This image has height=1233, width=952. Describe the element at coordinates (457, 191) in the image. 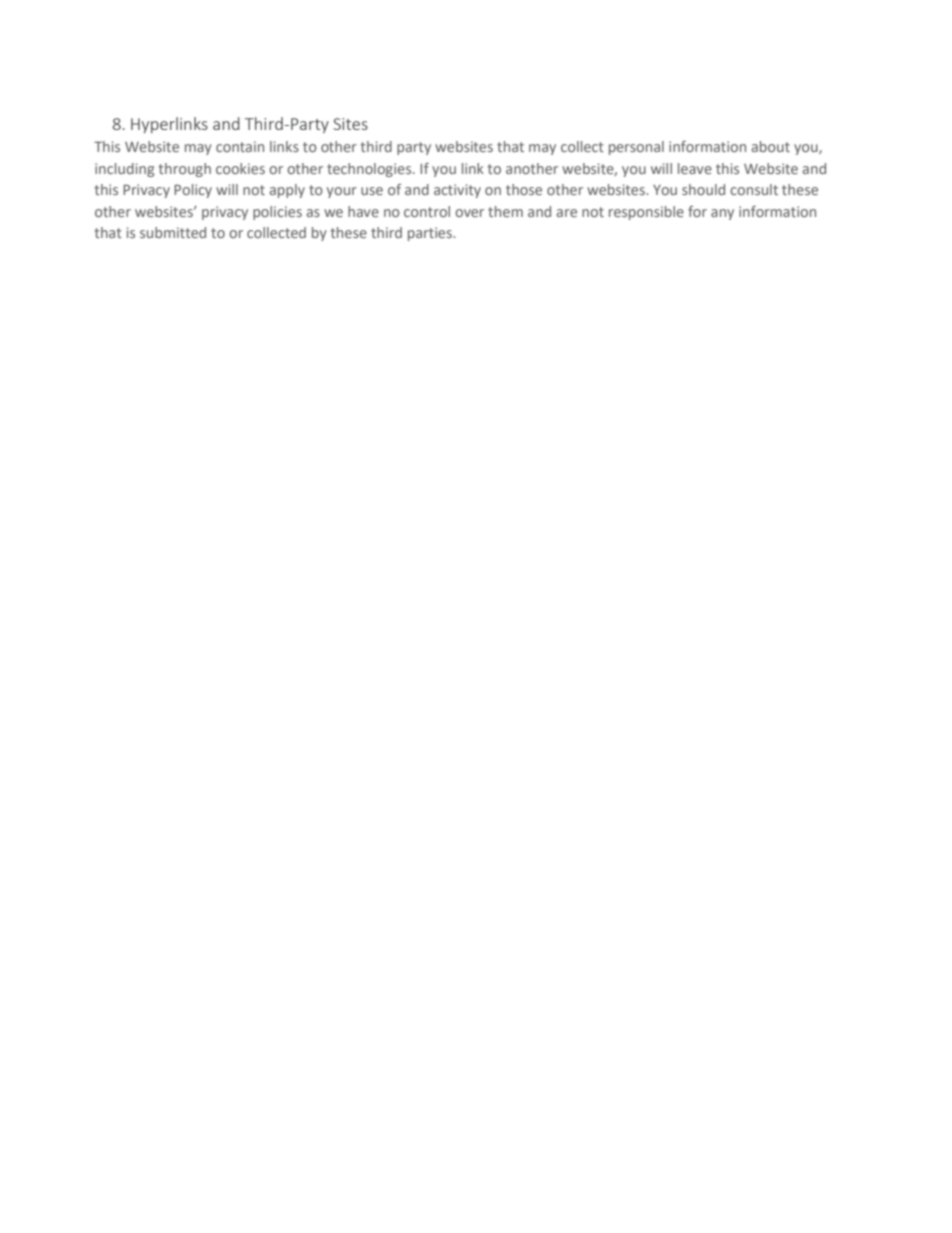

I see `activity` at that location.
